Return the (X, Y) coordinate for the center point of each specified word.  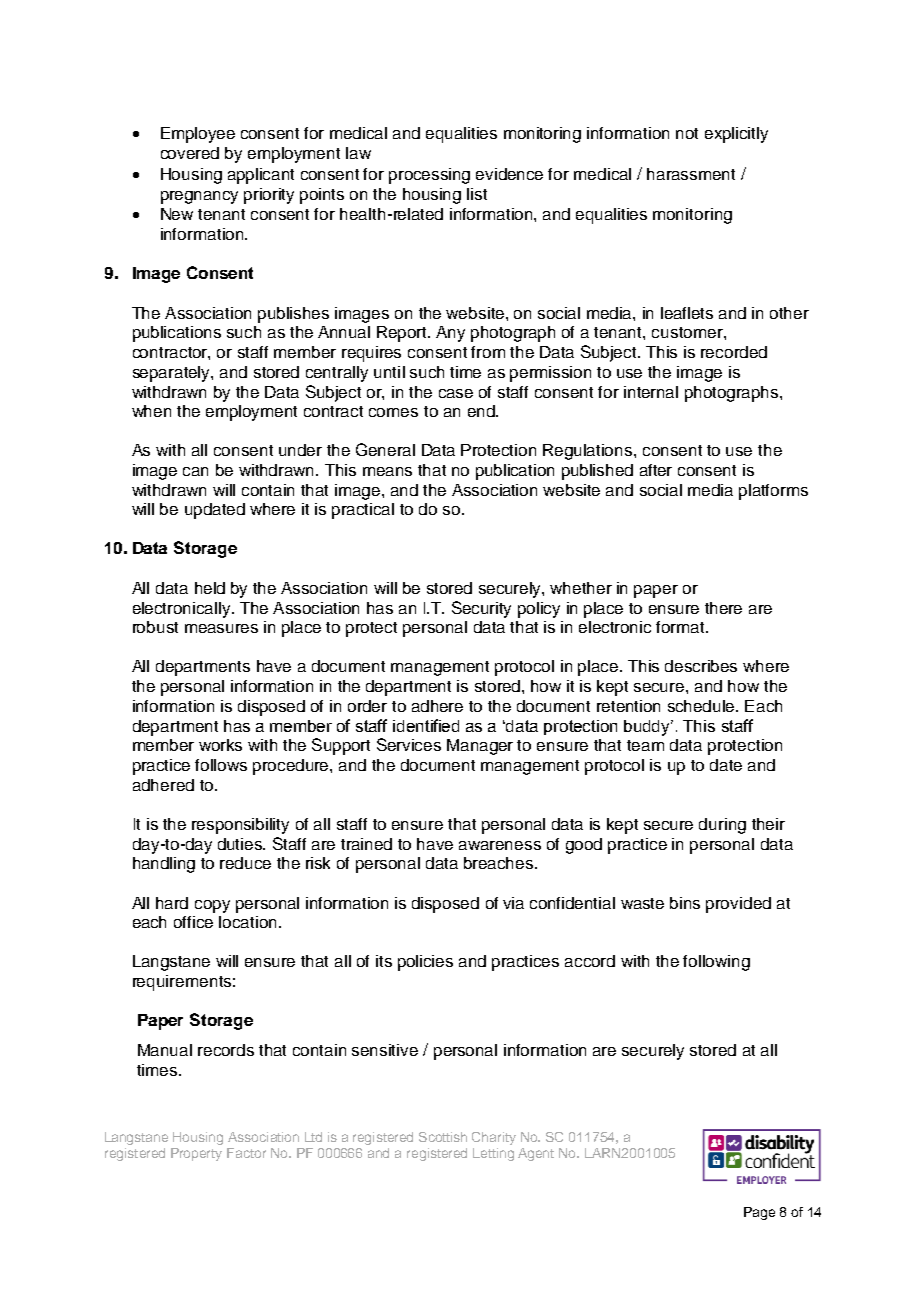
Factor (246, 1153)
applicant (261, 176)
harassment (691, 174)
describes (701, 666)
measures (221, 628)
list (477, 194)
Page (759, 1213)
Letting (493, 1154)
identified (426, 725)
